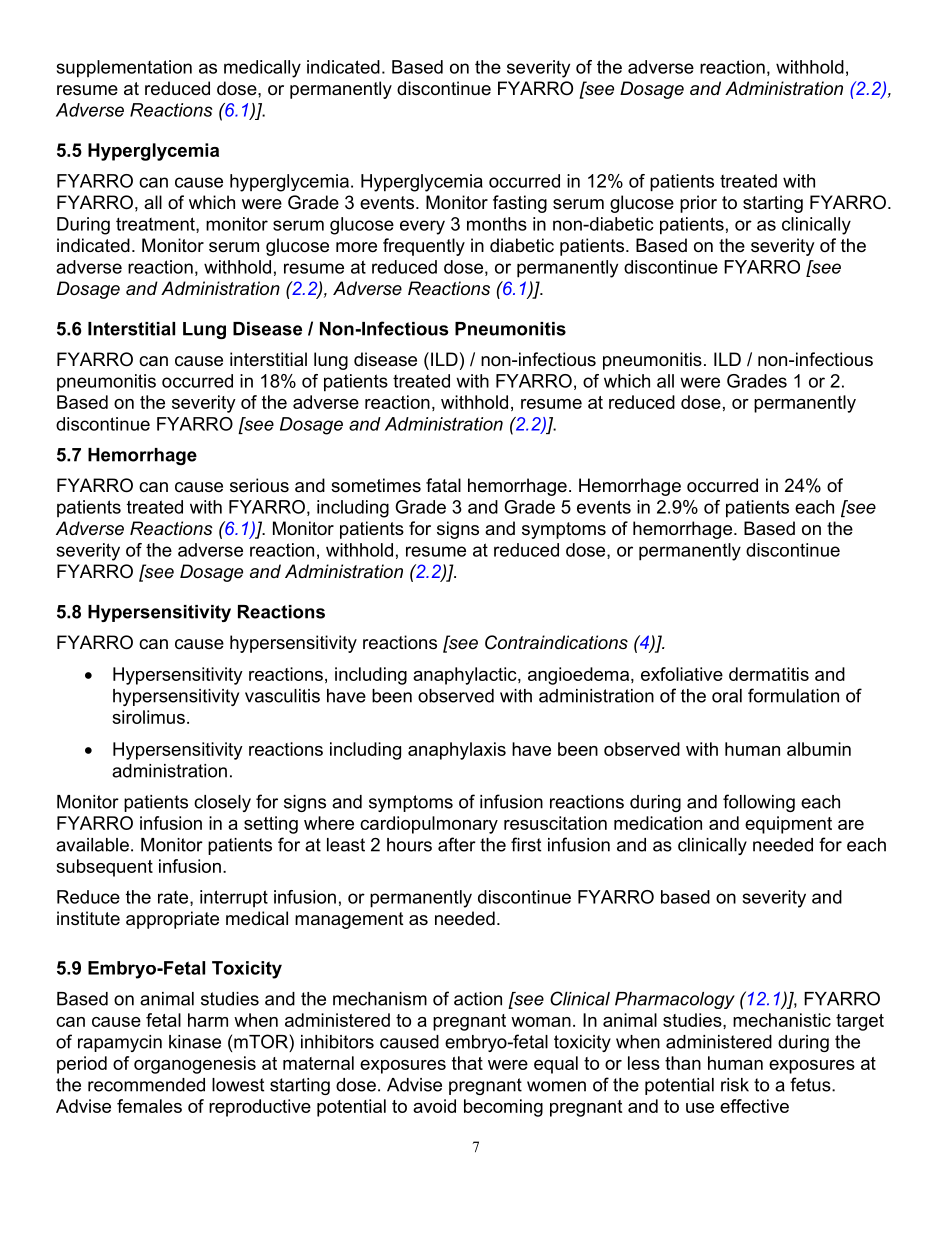 This screenshot has width=952, height=1233. Describe the element at coordinates (788, 825) in the screenshot. I see `equipment` at that location.
